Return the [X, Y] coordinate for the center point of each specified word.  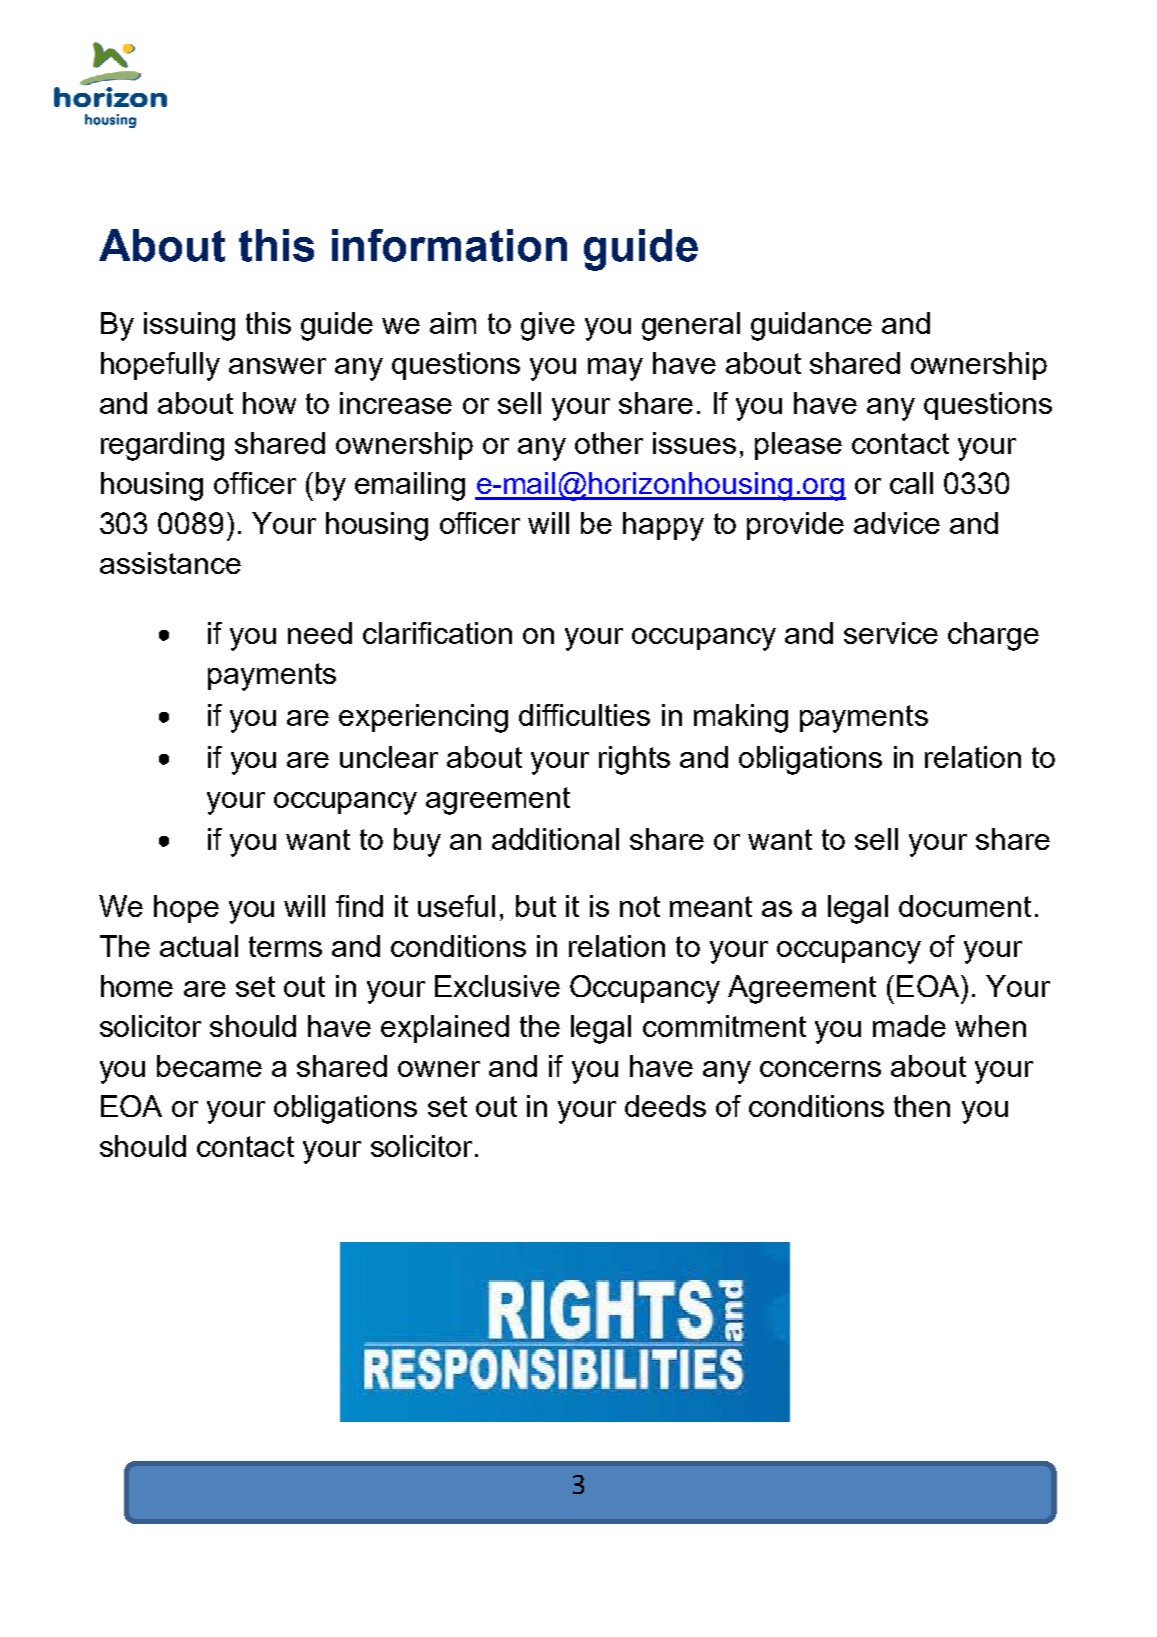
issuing [189, 326]
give [548, 326]
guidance [811, 326]
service [891, 633]
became [209, 1066]
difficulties [584, 715]
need [320, 633]
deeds [665, 1106]
